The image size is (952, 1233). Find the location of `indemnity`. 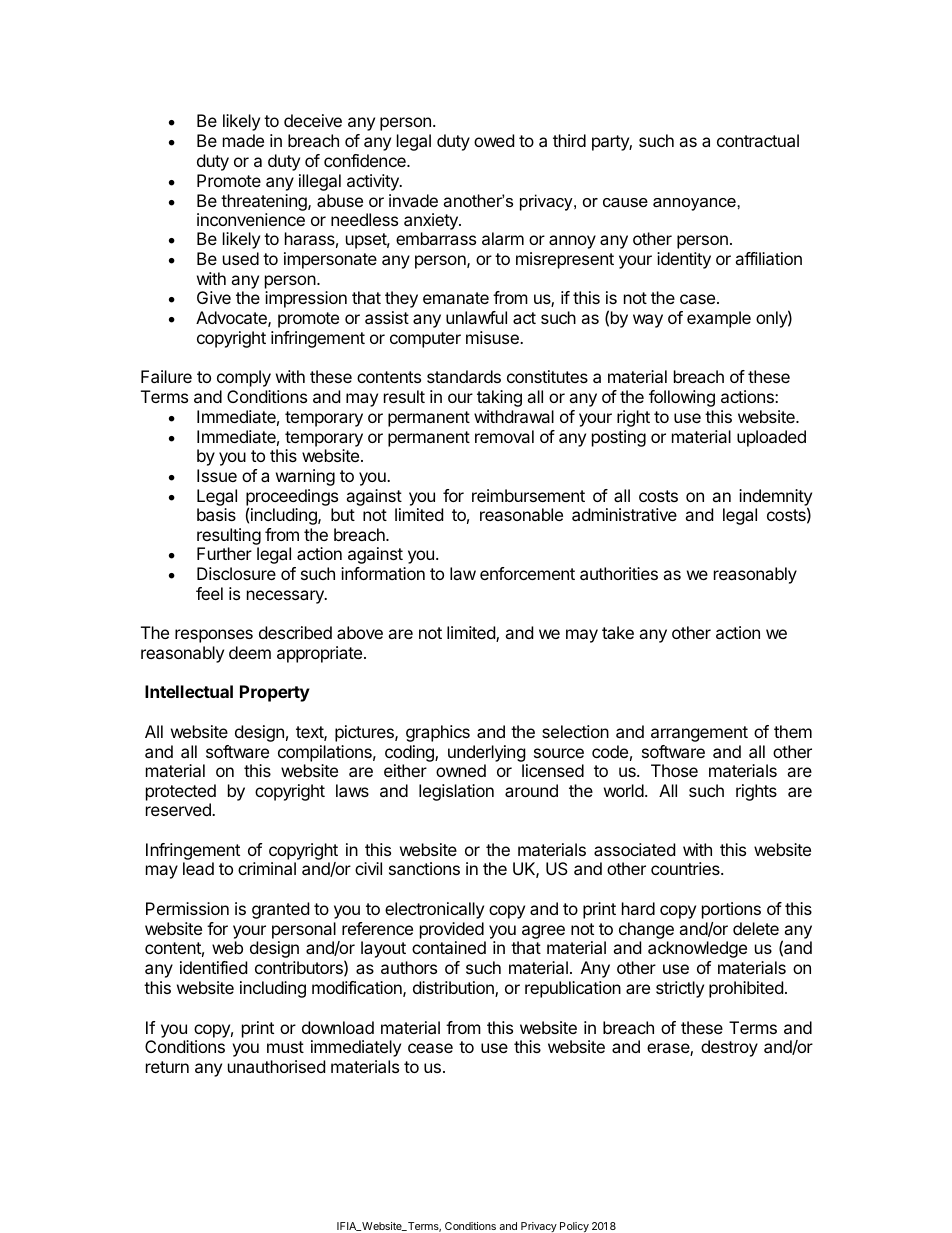

indemnity is located at coordinates (775, 498).
